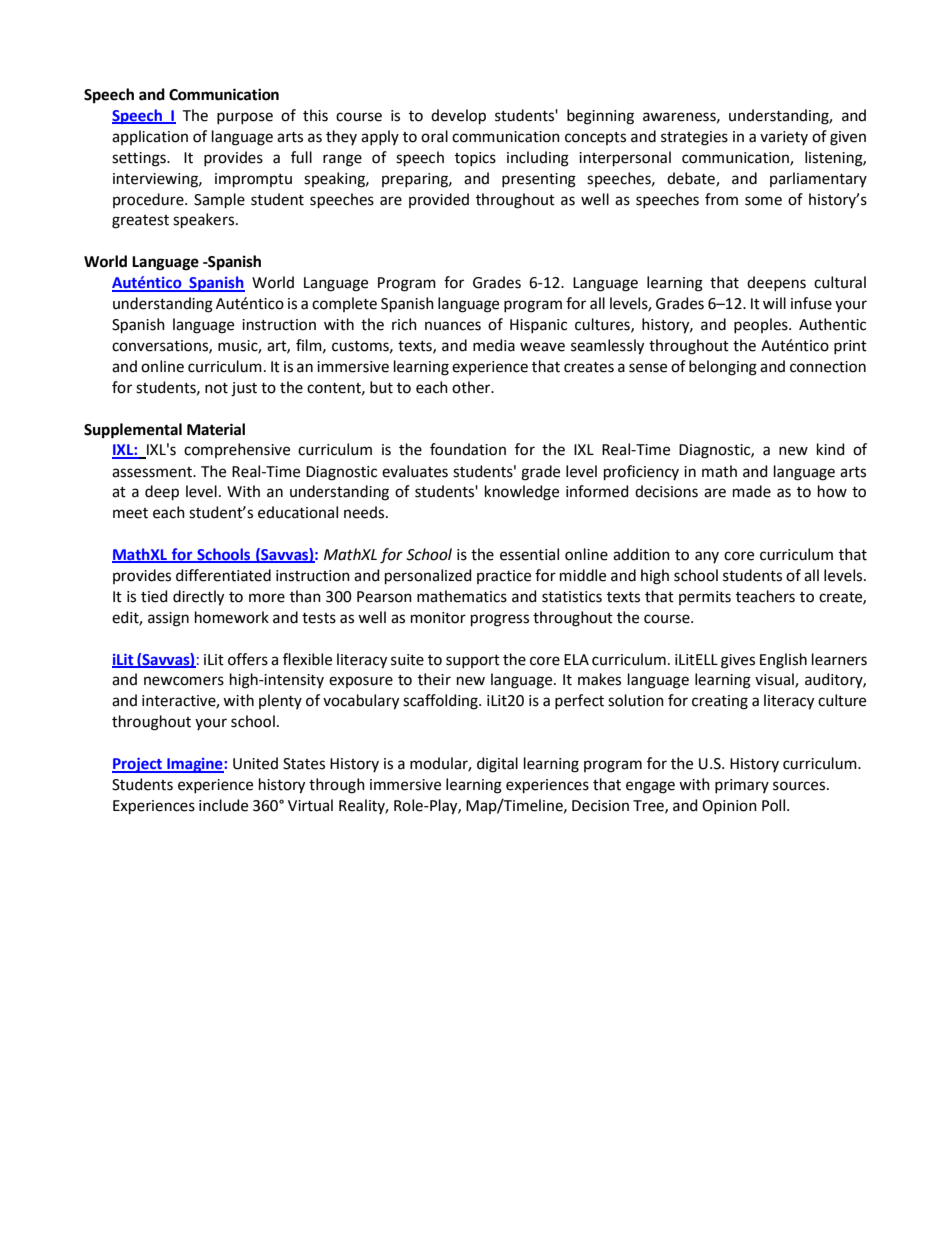  I want to click on belonging, so click(723, 368).
